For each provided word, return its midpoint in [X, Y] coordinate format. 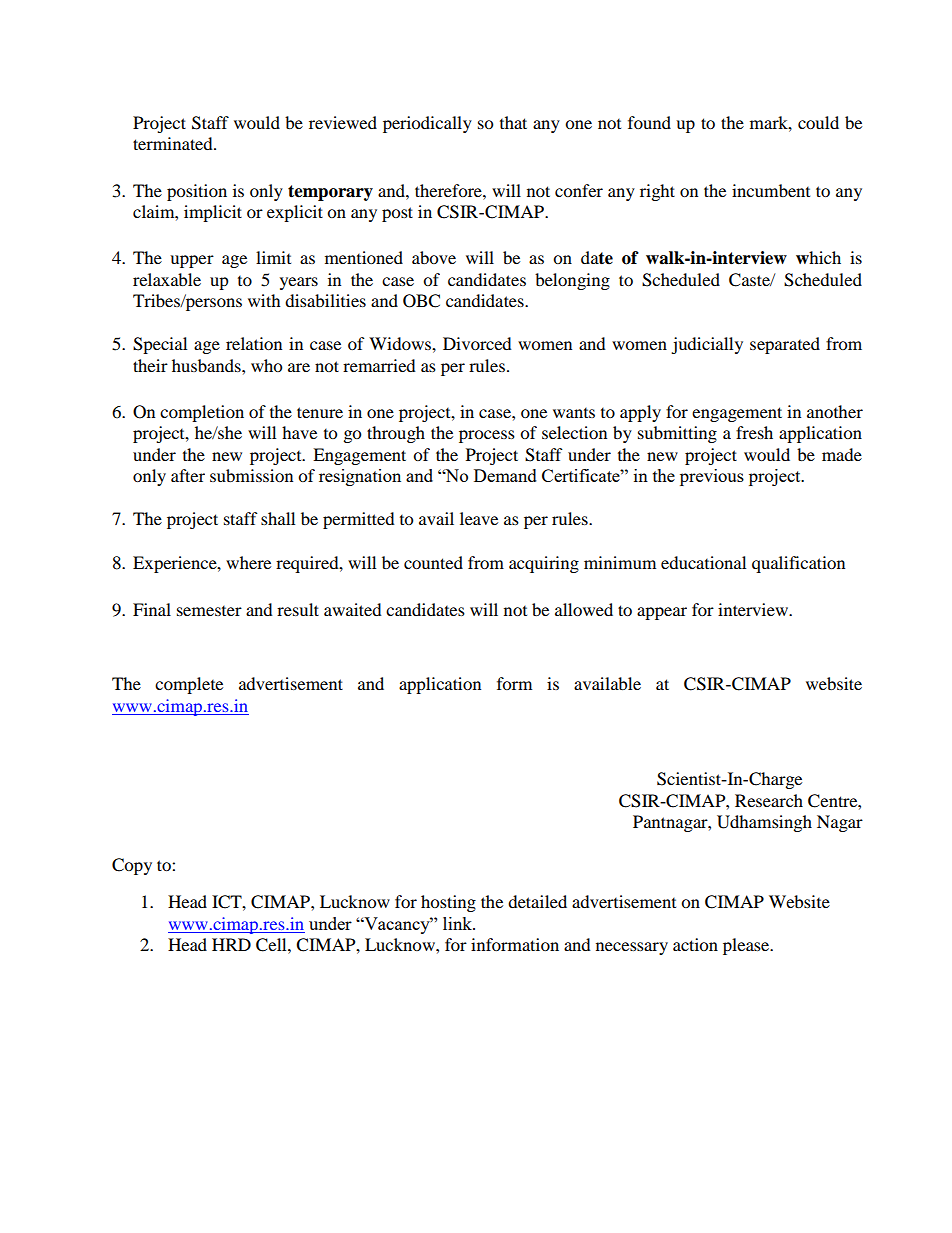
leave [479, 518]
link [458, 923]
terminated [174, 143]
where [248, 562]
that [513, 122]
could [818, 122]
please [747, 946]
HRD [231, 944]
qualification [798, 564]
